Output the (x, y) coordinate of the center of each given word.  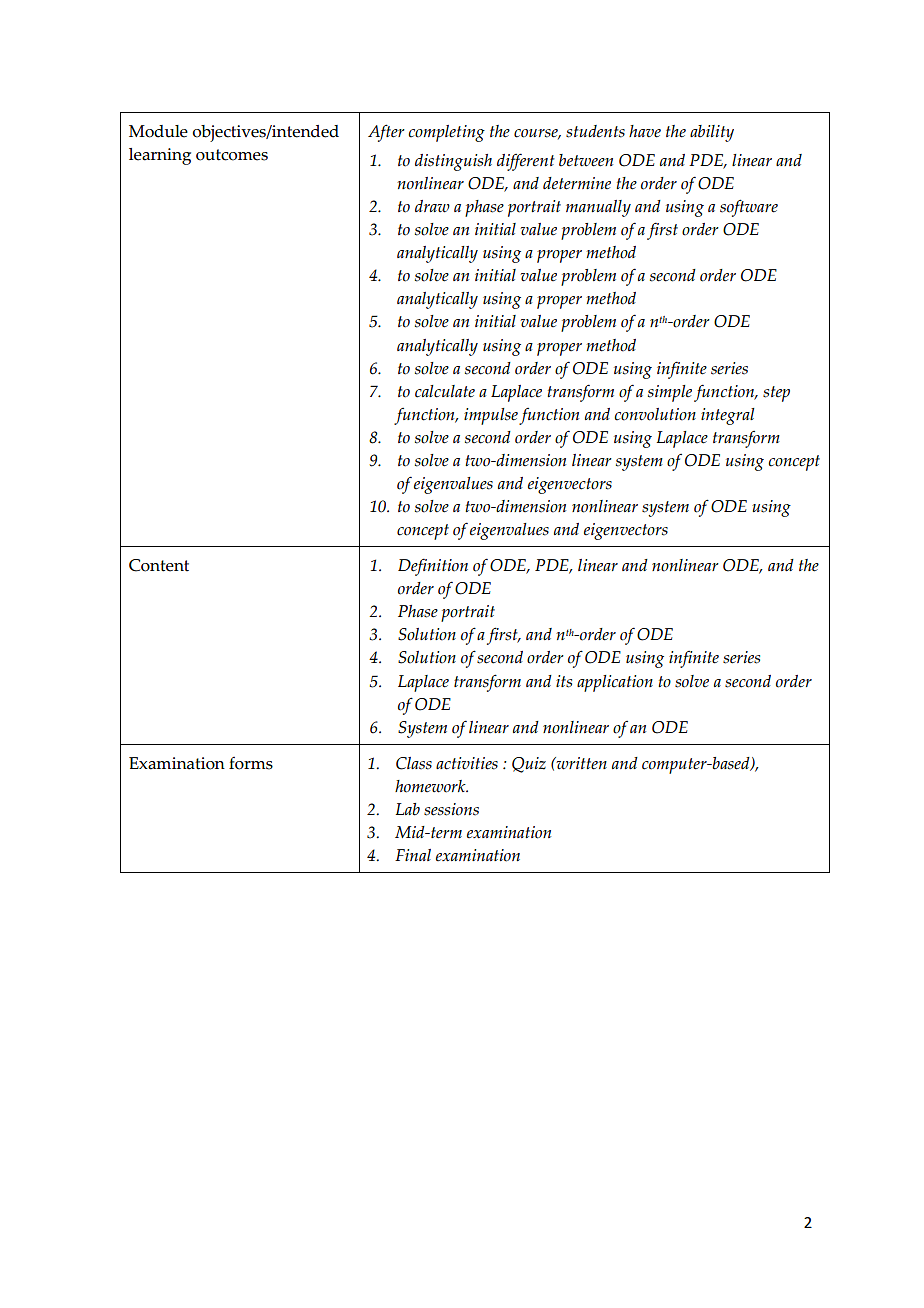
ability (712, 133)
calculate (445, 391)
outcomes (232, 155)
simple (670, 393)
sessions (451, 809)
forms (251, 763)
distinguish (453, 162)
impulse (491, 416)
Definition (433, 567)
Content (159, 565)
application (615, 683)
